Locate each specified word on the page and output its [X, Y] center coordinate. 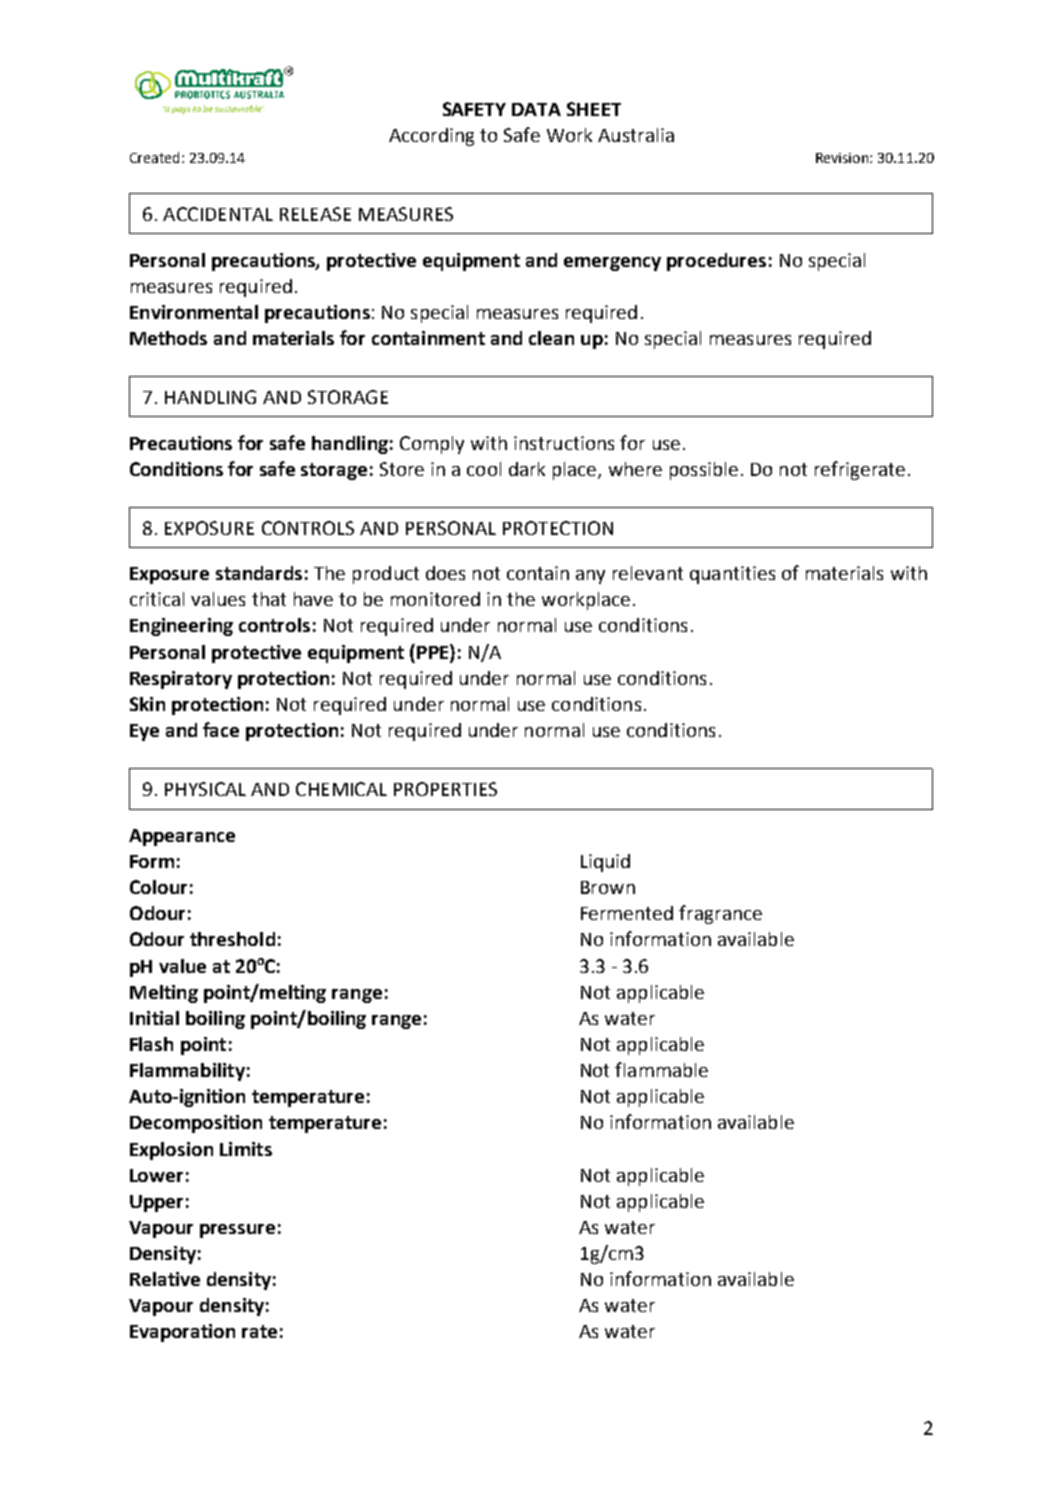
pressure [237, 1231]
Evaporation [182, 1333]
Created [154, 157]
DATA [536, 109]
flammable [661, 1069]
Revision [843, 158]
